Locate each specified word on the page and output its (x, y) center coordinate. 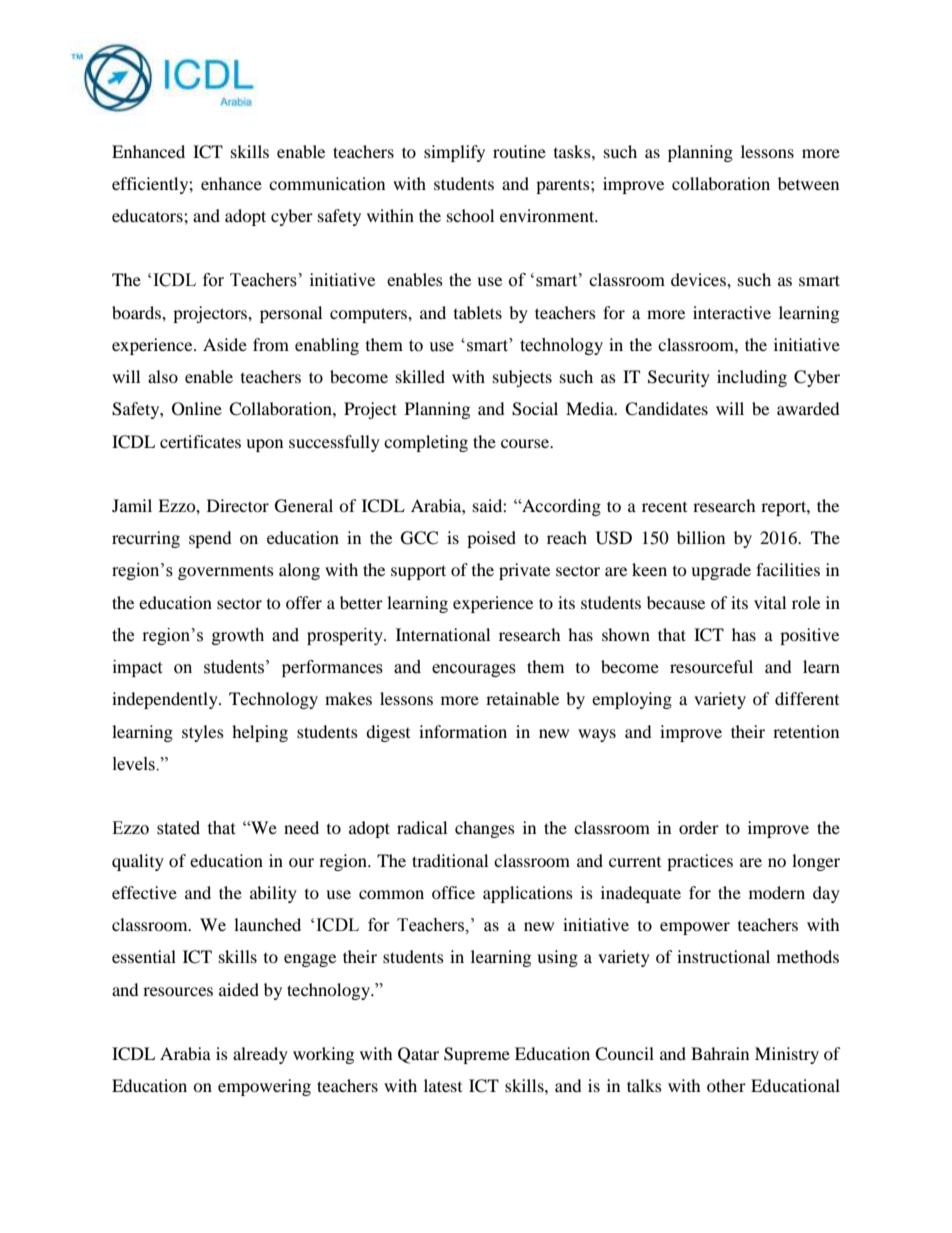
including (752, 378)
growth (238, 636)
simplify (454, 153)
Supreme (477, 1055)
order (699, 827)
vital (770, 602)
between (808, 183)
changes (485, 829)
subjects (522, 378)
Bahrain (720, 1053)
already (260, 1055)
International (443, 634)
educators (148, 215)
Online (197, 409)
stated (178, 828)
